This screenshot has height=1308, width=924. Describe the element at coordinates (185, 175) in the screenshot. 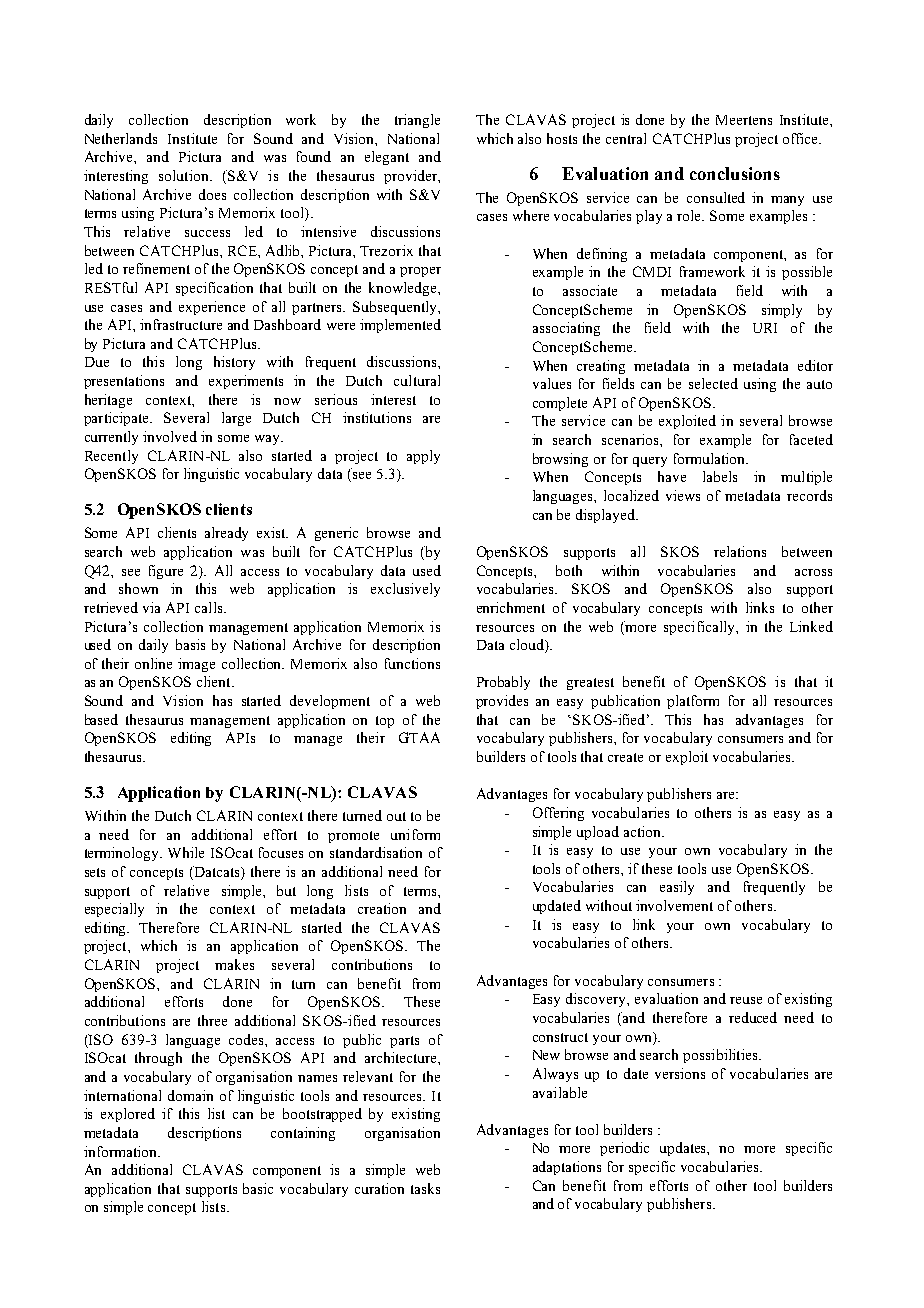

I see `solution` at that location.
